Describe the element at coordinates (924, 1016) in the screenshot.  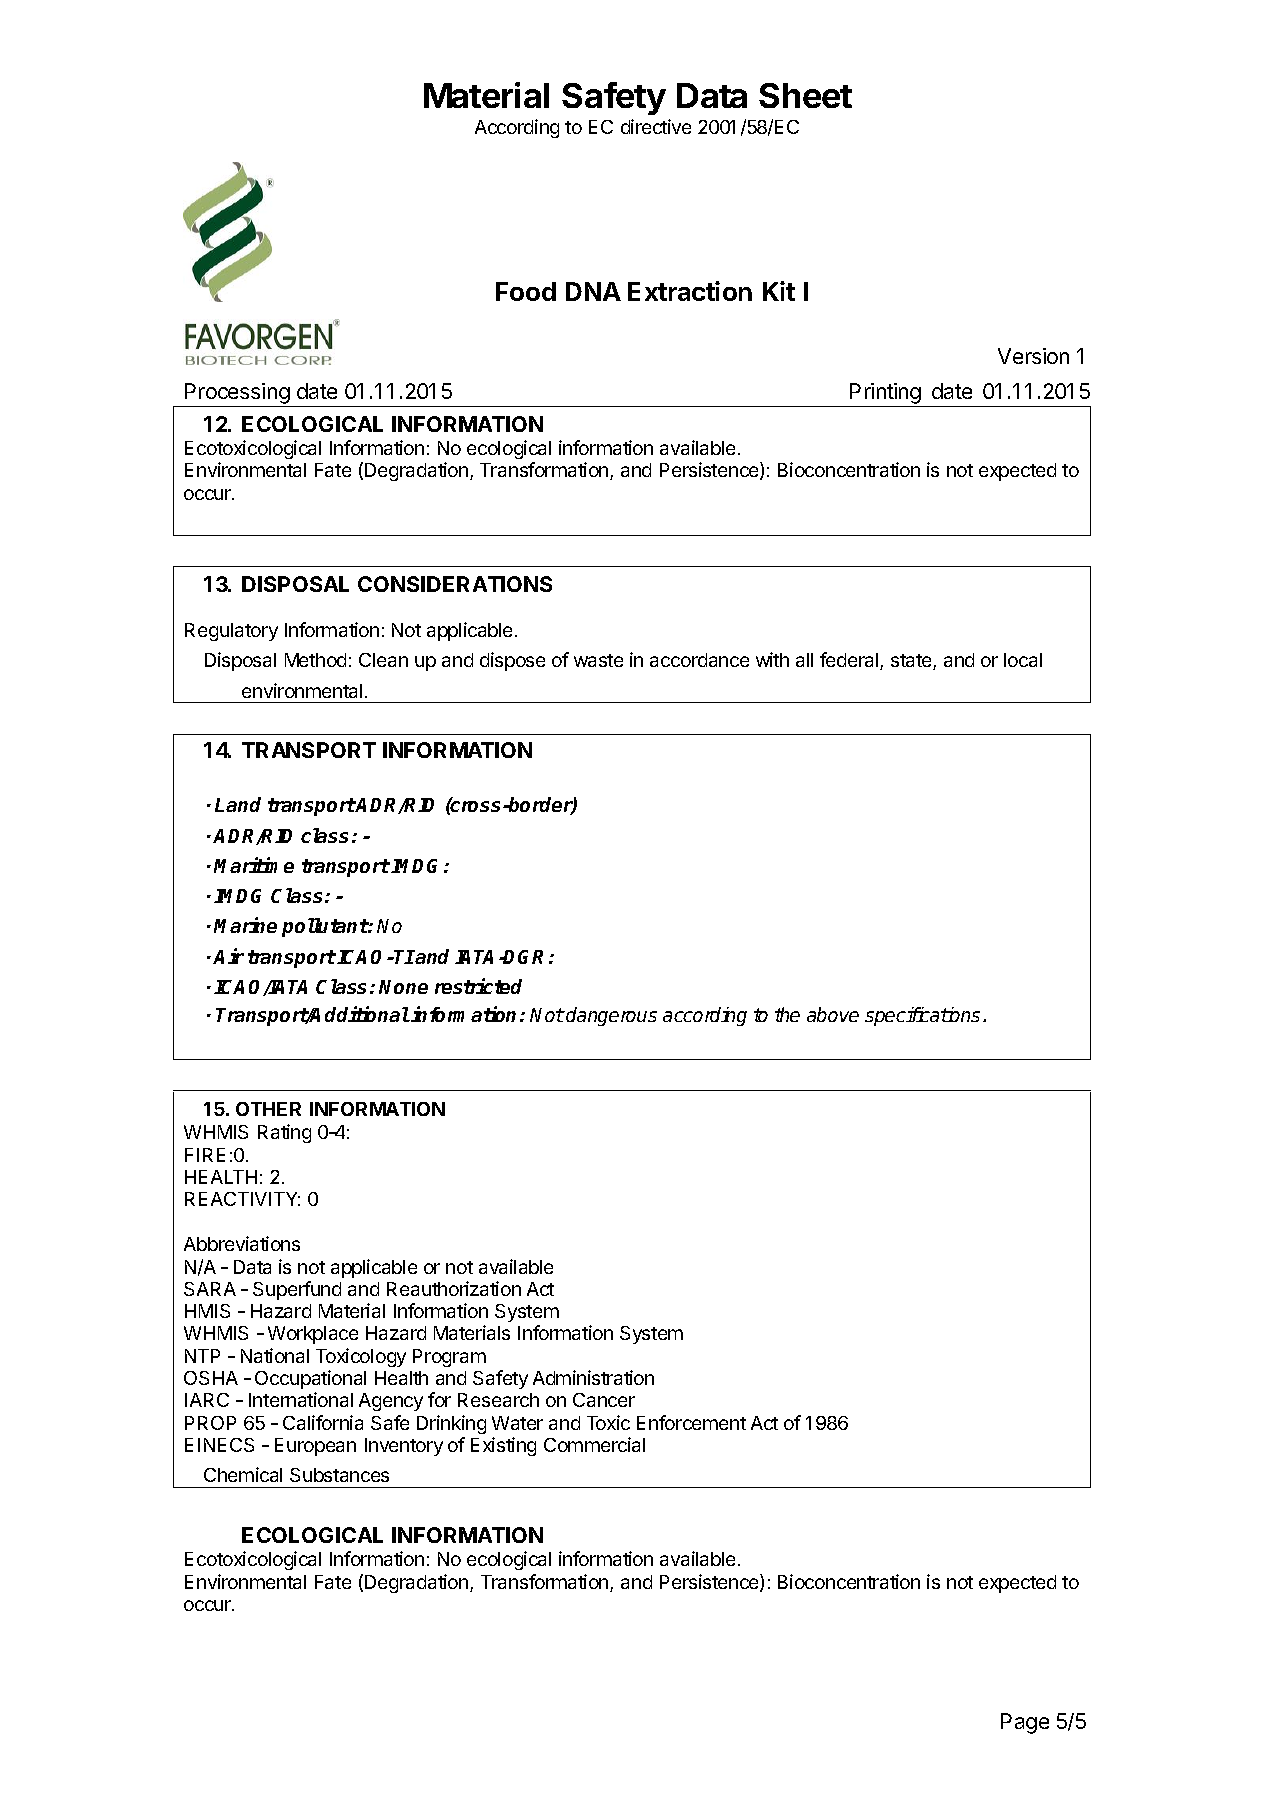
I see `specifications` at that location.
